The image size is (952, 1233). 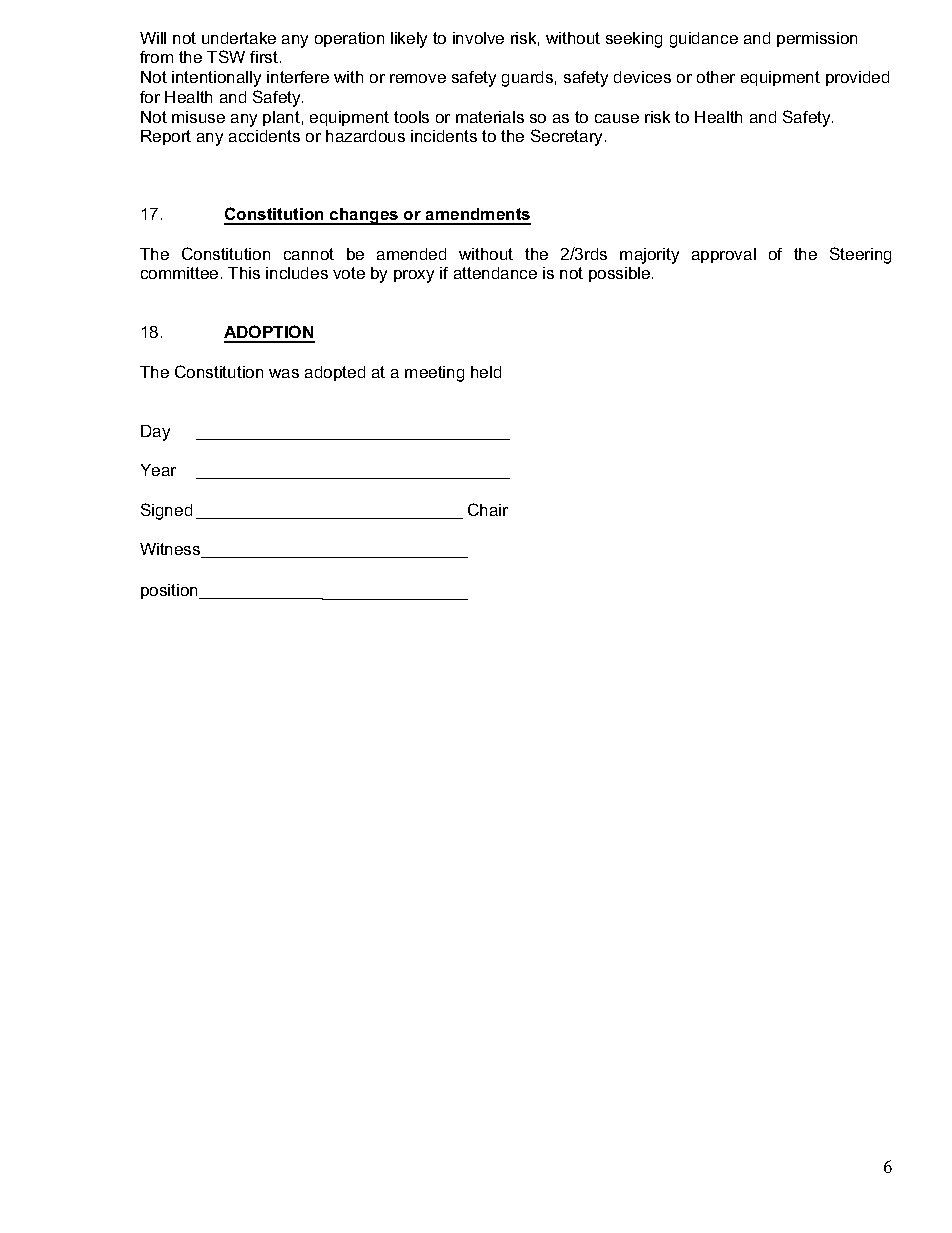 What do you see at coordinates (724, 255) in the screenshot?
I see `approval` at bounding box center [724, 255].
